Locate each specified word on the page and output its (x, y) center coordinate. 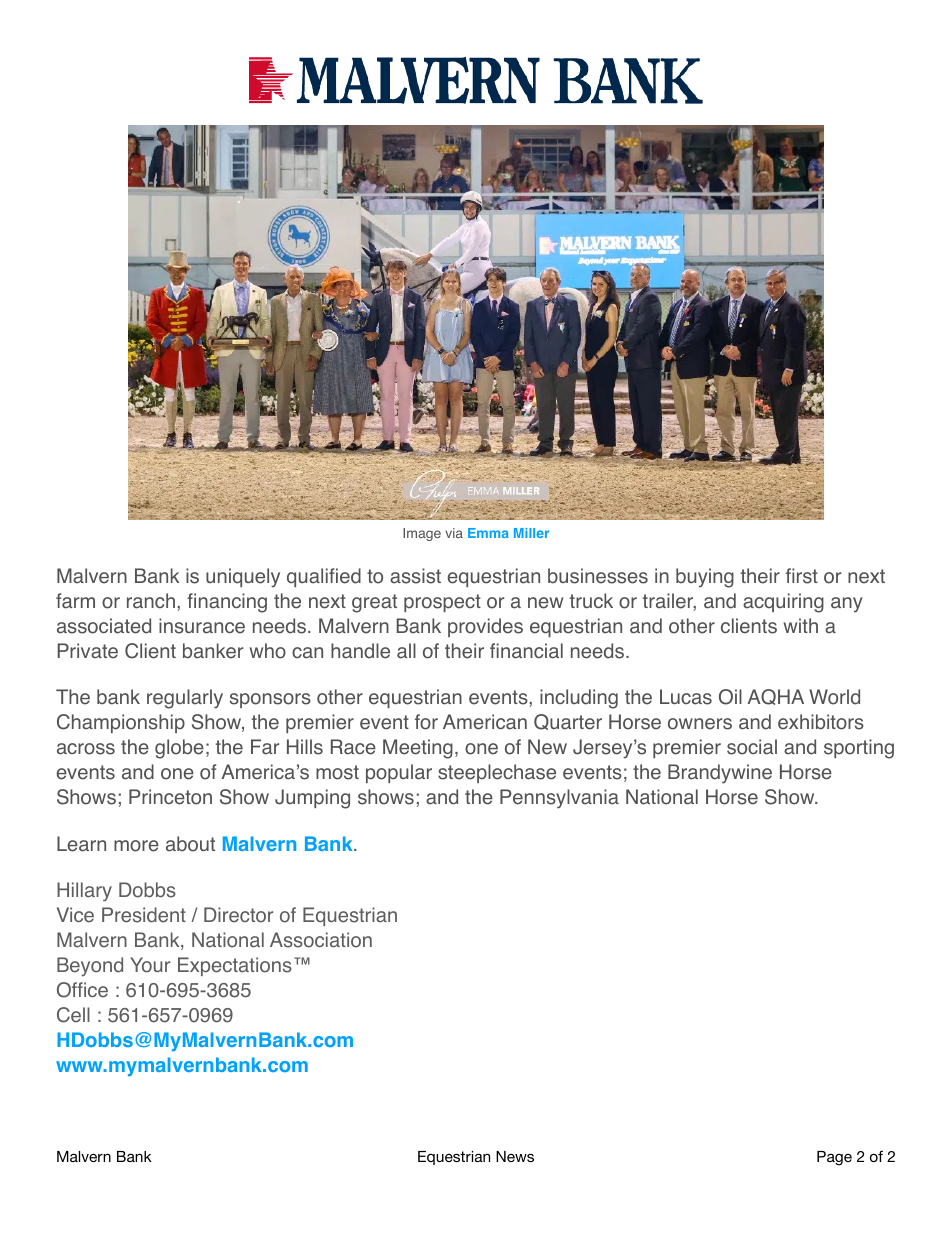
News (515, 1156)
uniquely (243, 578)
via (454, 533)
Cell (73, 1015)
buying (705, 578)
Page (834, 1158)
